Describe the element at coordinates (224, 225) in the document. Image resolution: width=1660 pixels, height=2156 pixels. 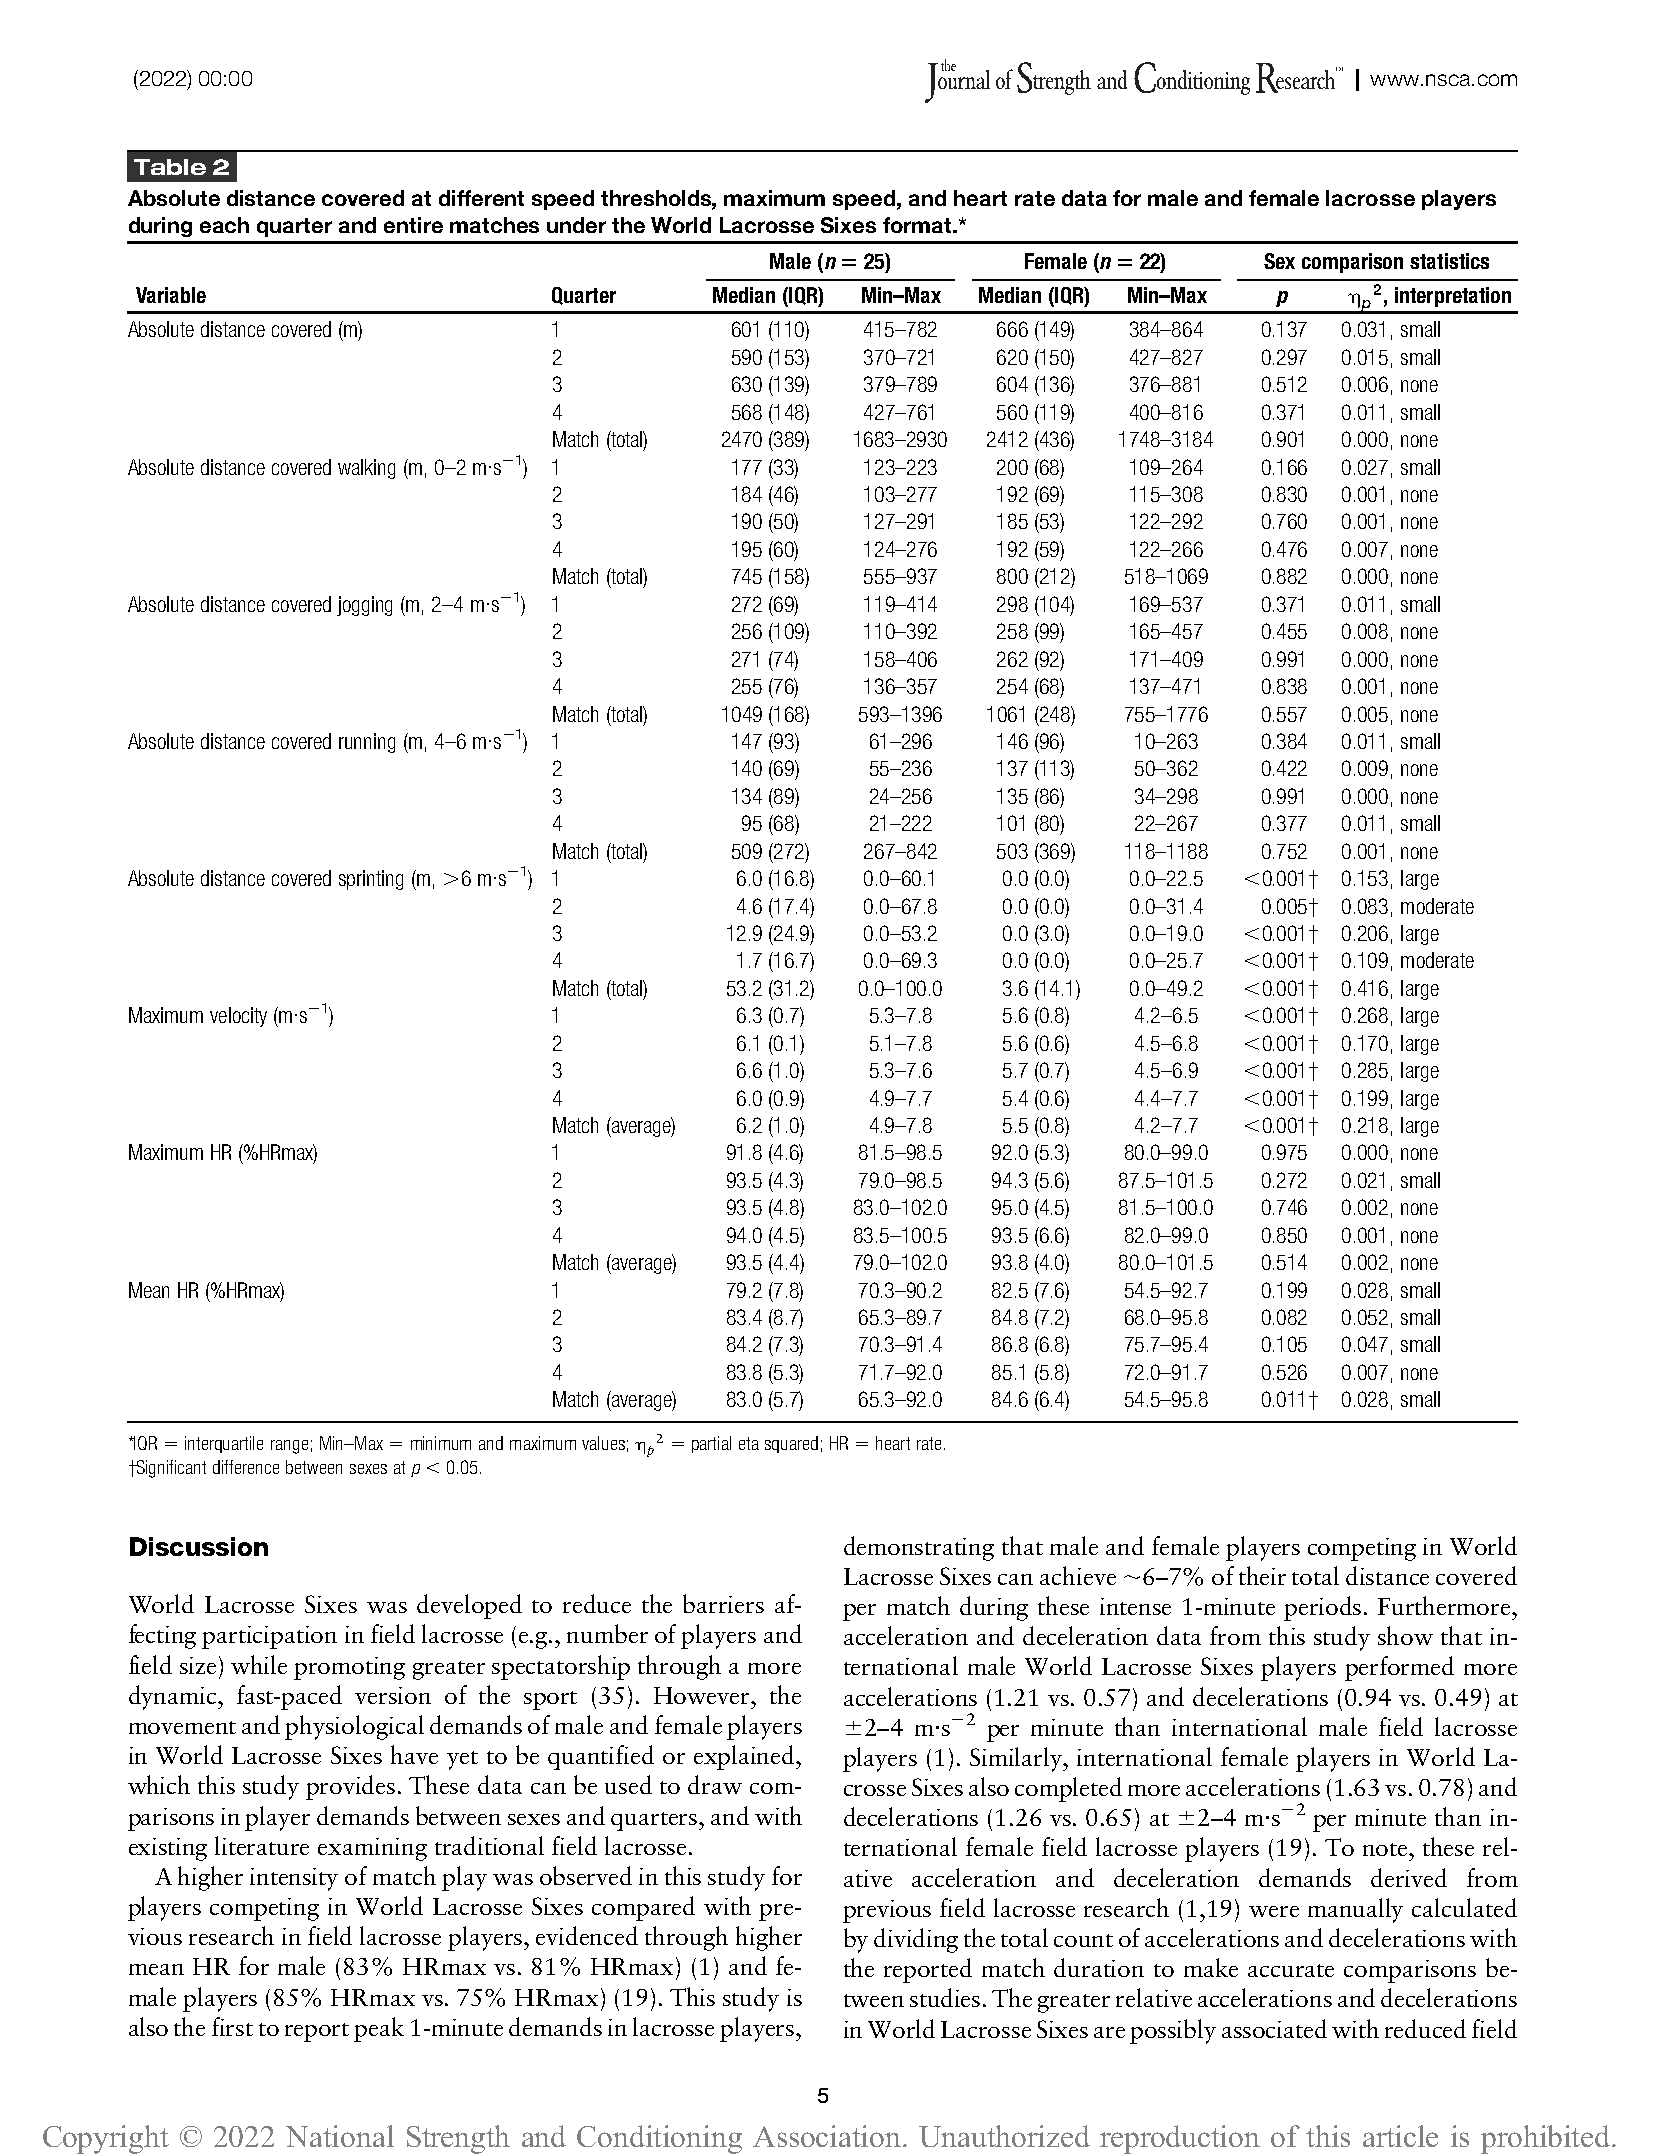
I see `each` at that location.
